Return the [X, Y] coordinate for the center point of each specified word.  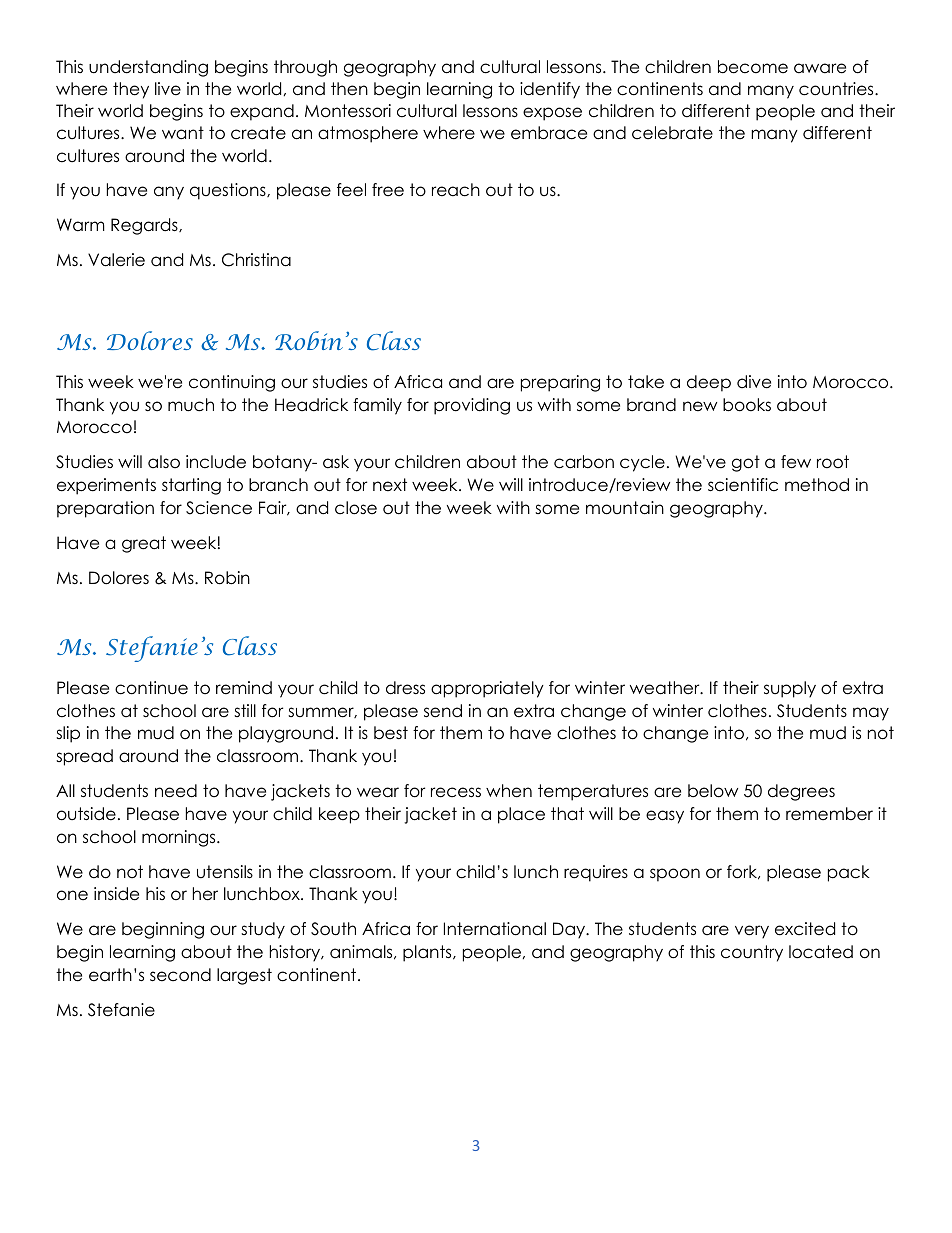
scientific [743, 485]
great [144, 544]
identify [550, 90]
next [390, 485]
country [752, 953]
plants [428, 953]
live [168, 89]
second [180, 975]
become [753, 67]
